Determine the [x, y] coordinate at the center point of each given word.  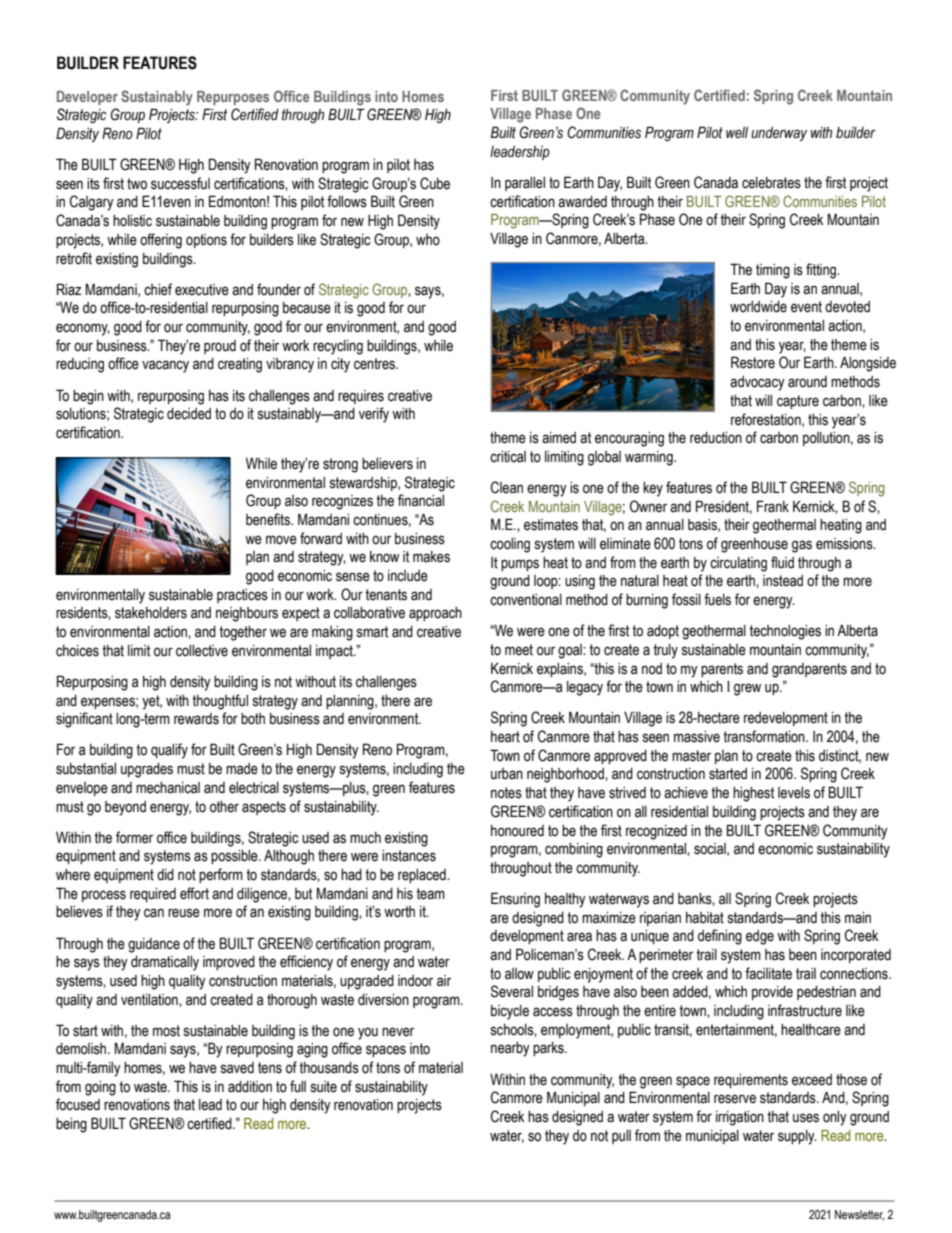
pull [621, 1137]
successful [180, 183]
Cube [435, 183]
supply [797, 1137]
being [71, 1125]
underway [779, 134]
